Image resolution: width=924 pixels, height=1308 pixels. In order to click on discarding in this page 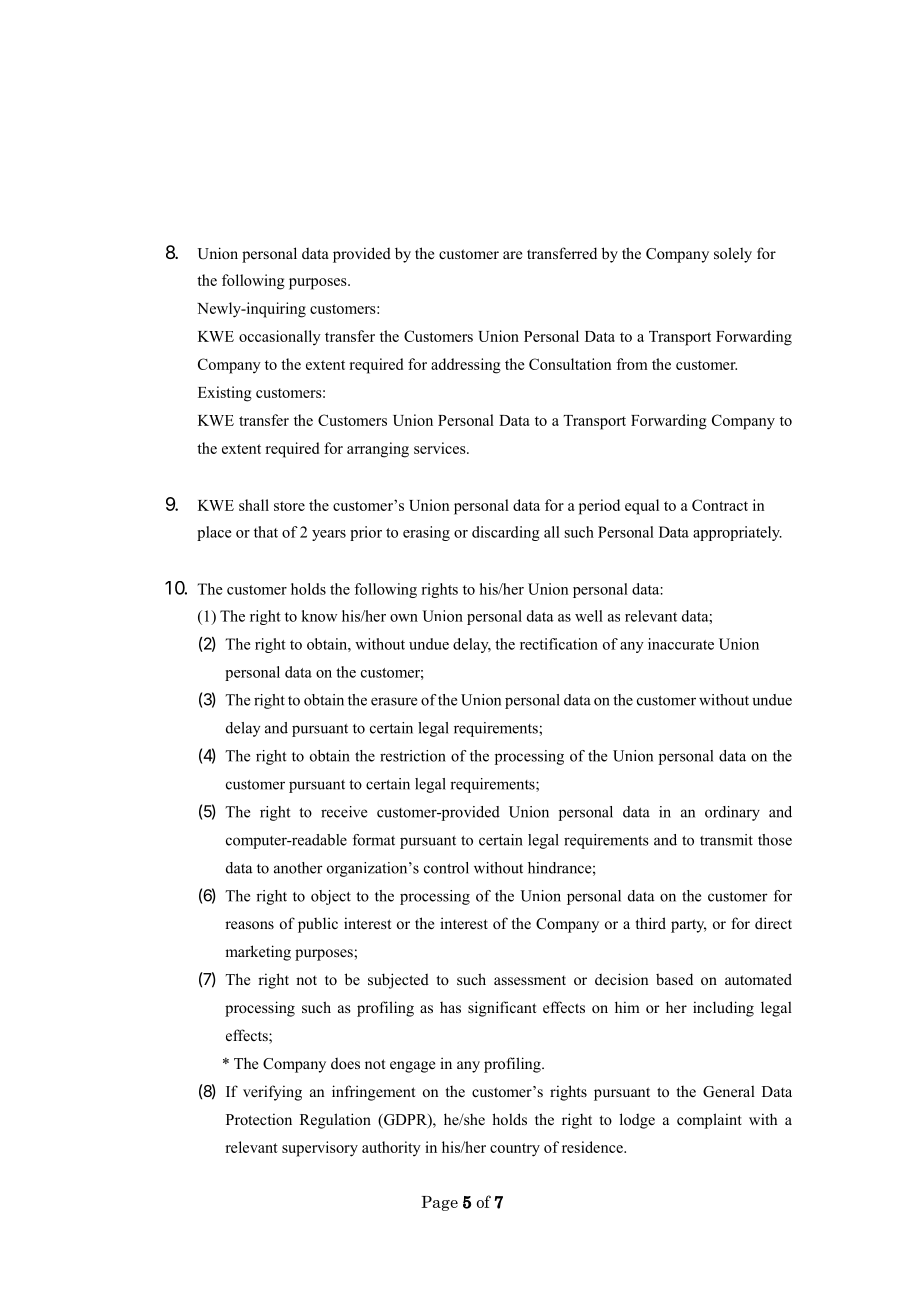, I will do `click(506, 533)`.
